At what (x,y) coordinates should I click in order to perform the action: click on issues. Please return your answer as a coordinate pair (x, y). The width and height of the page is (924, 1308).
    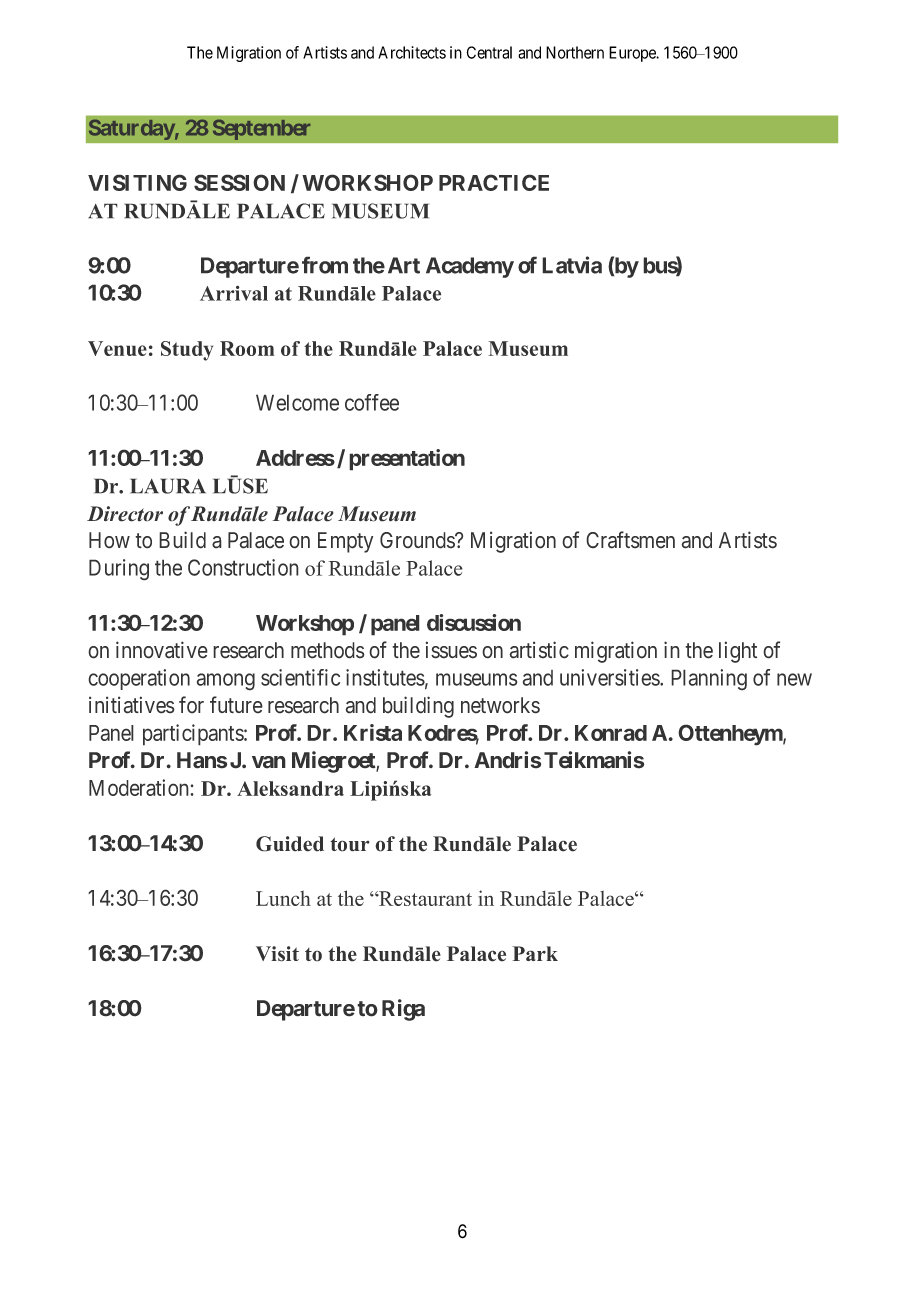
    Looking at the image, I should click on (451, 650).
